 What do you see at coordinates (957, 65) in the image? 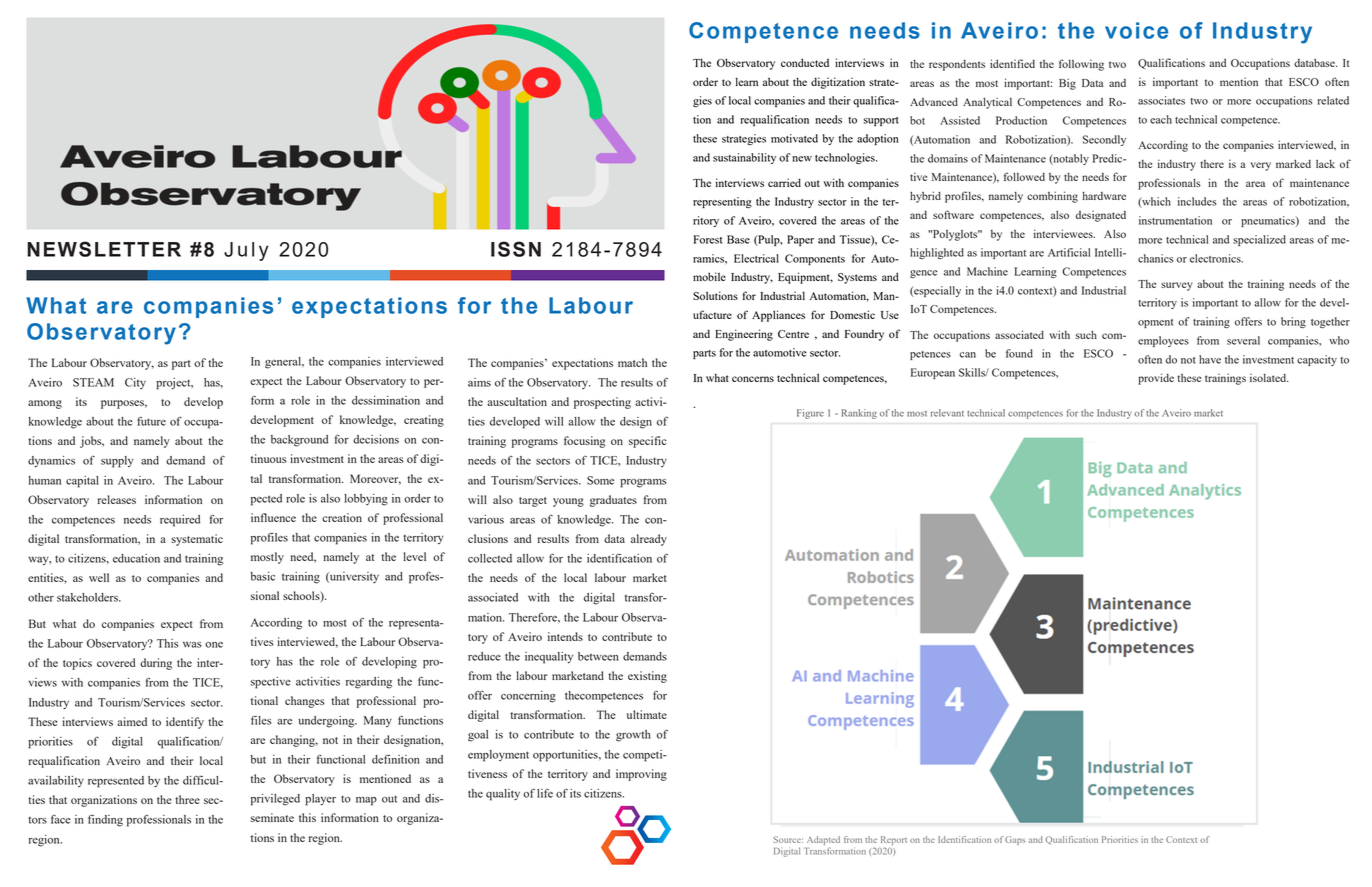
I see `respondents` at bounding box center [957, 65].
